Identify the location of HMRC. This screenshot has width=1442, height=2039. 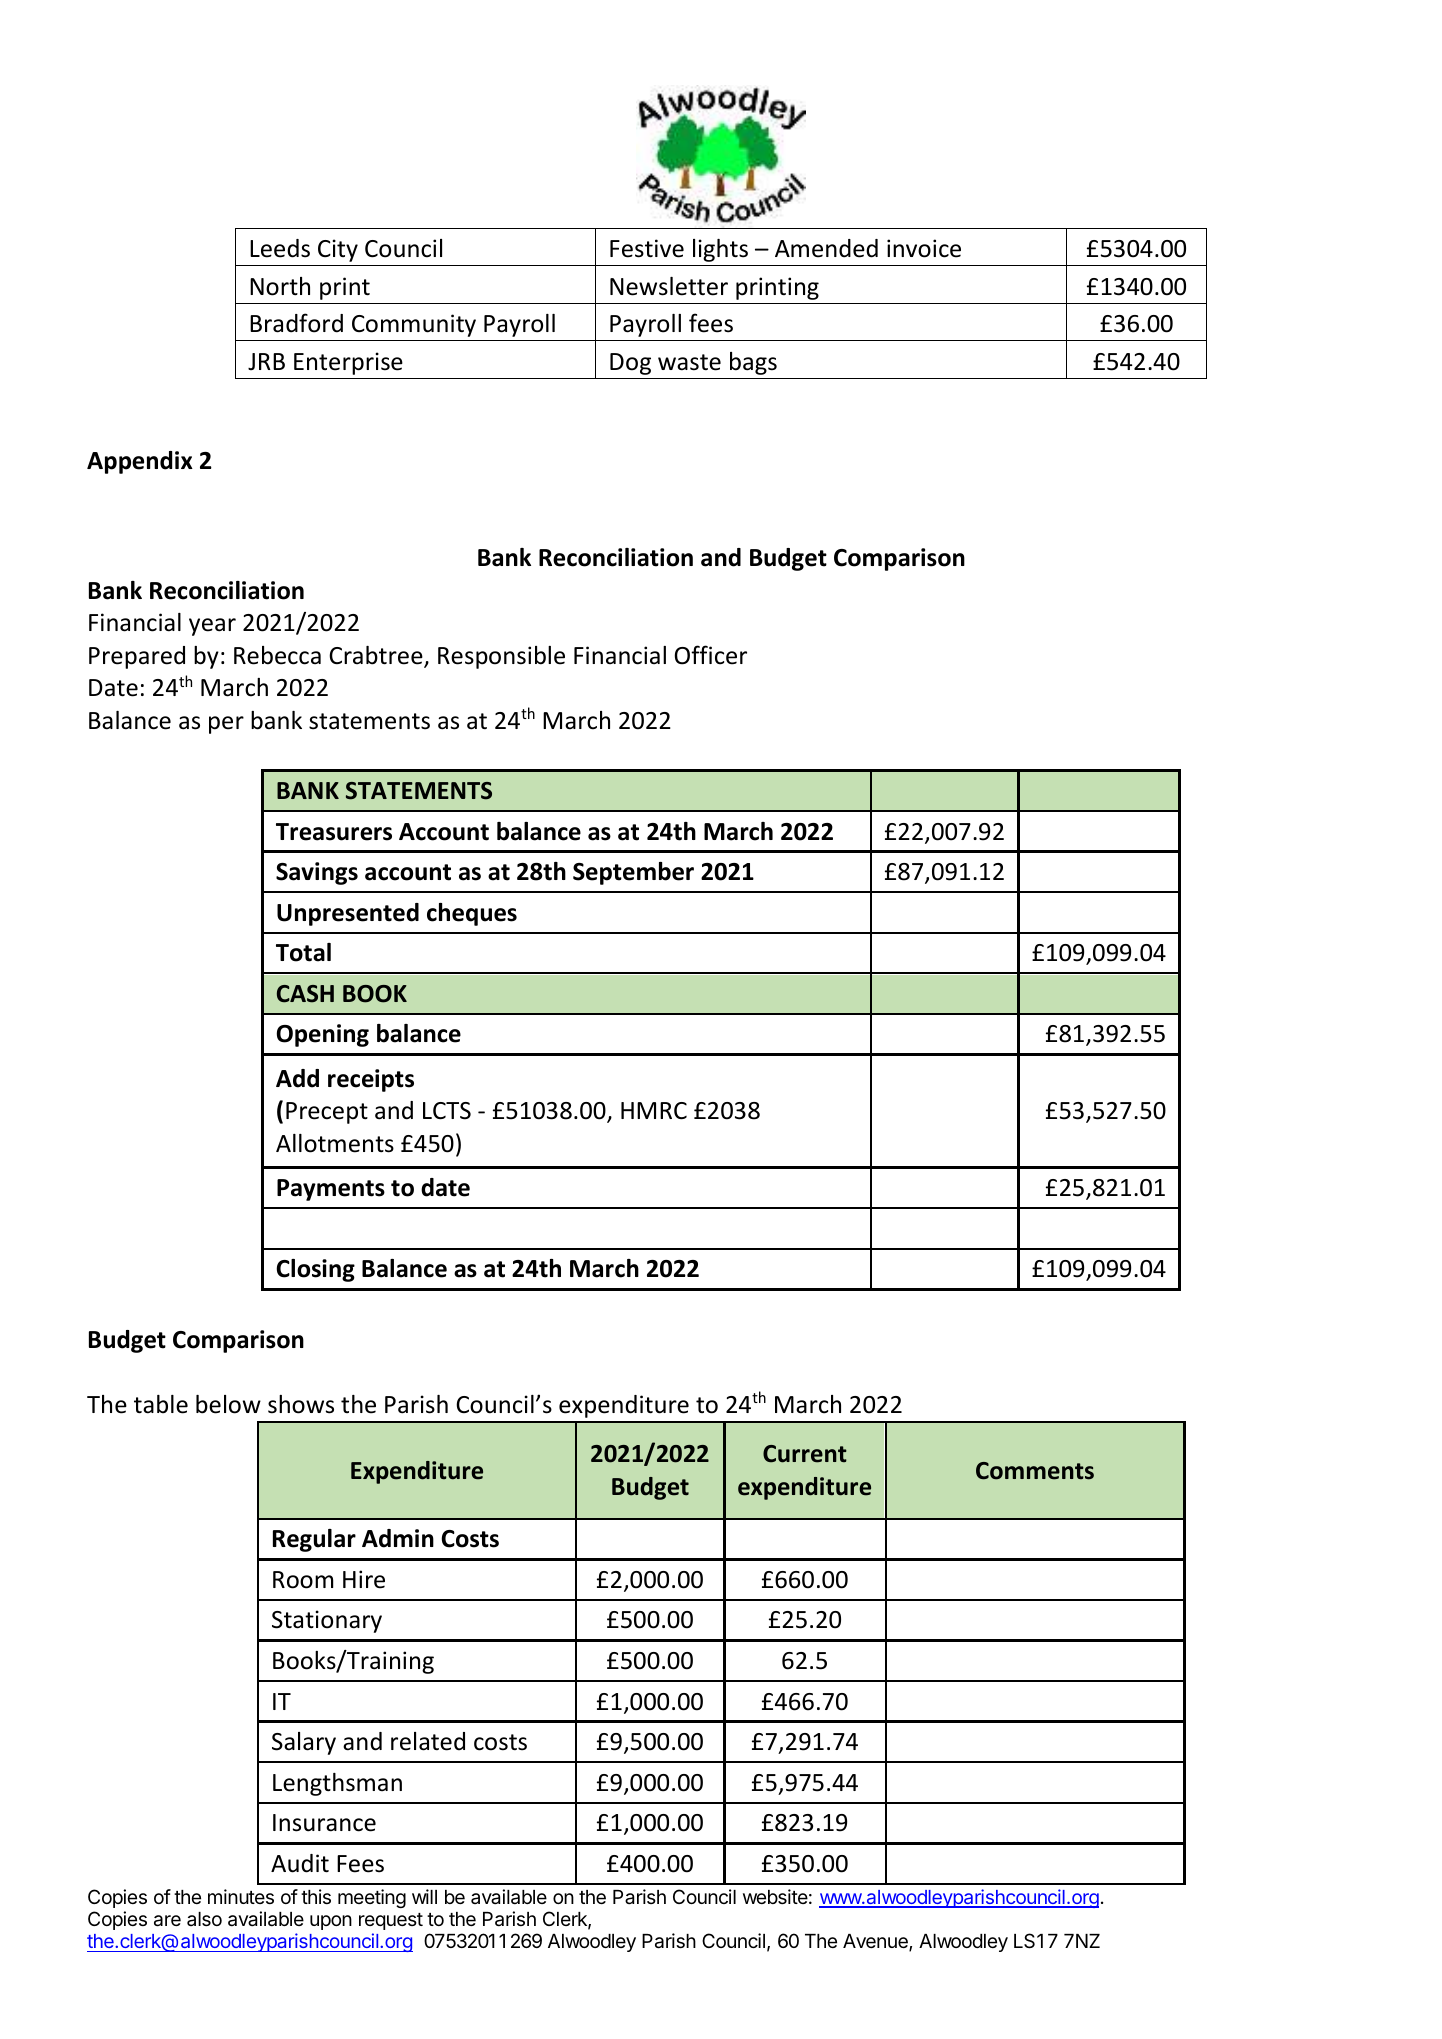
(654, 1111).
